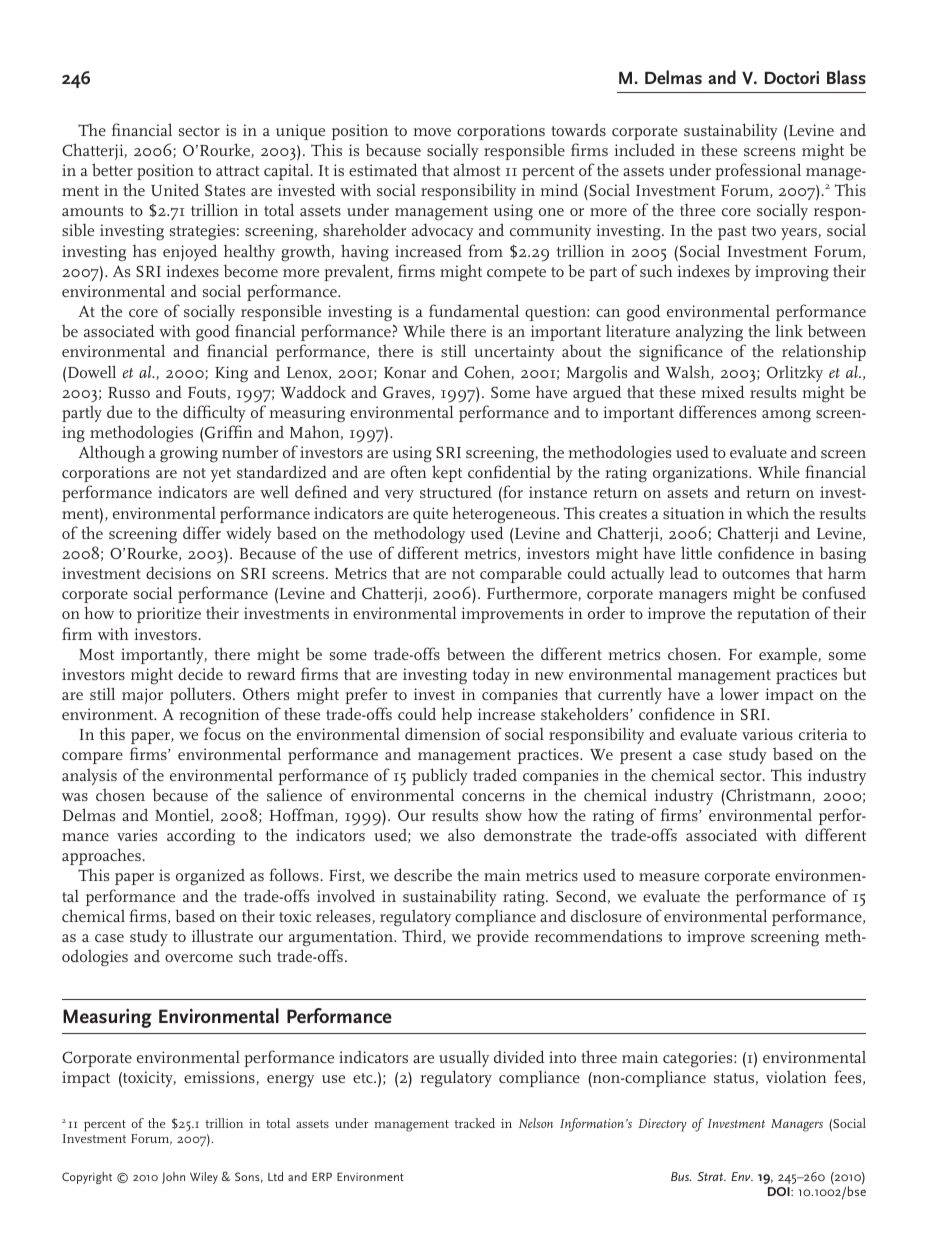 This page has width=952, height=1238. What do you see at coordinates (493, 797) in the page?
I see `concerns` at bounding box center [493, 797].
